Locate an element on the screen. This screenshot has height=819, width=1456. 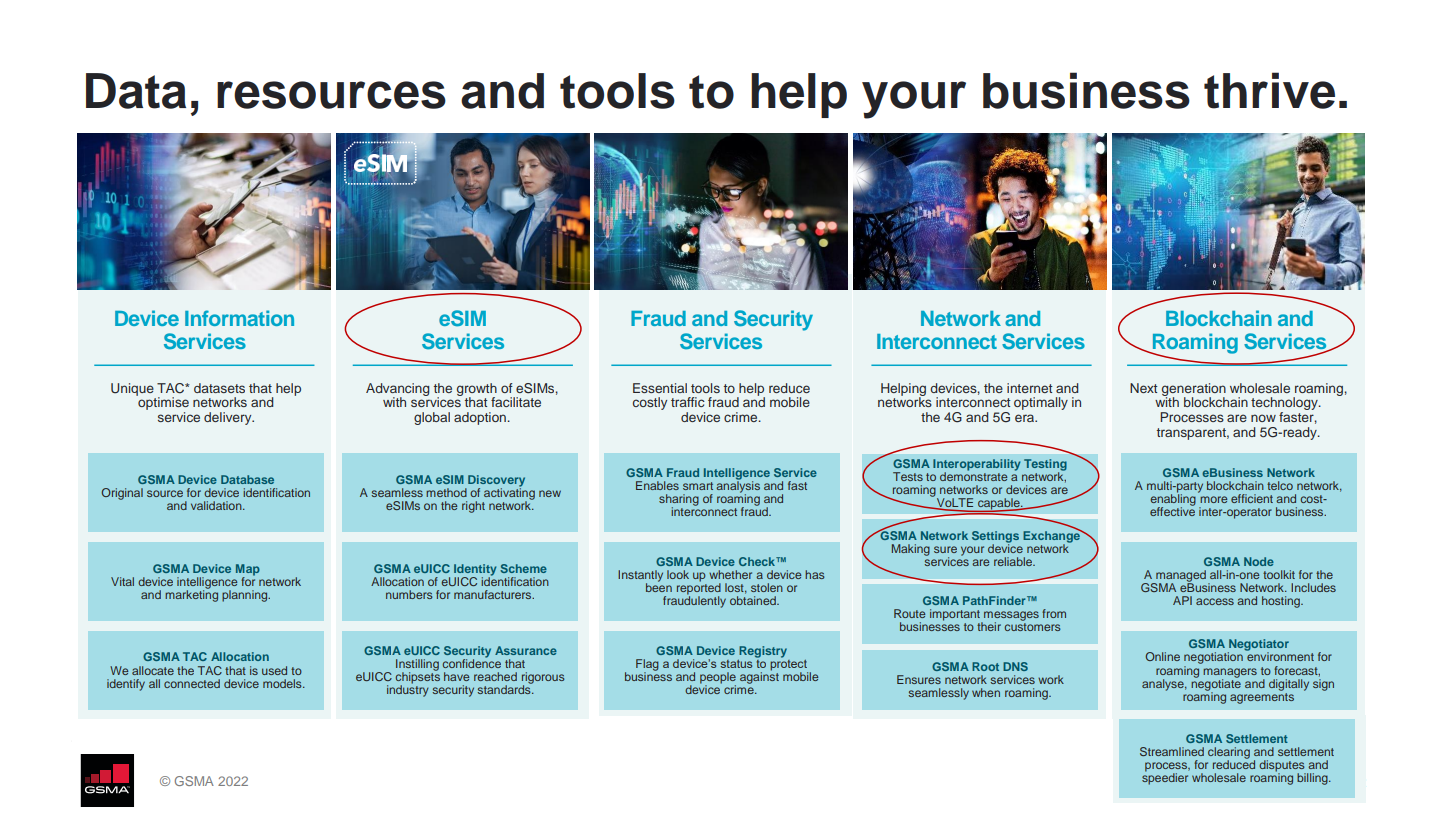
models is located at coordinates (283, 683).
